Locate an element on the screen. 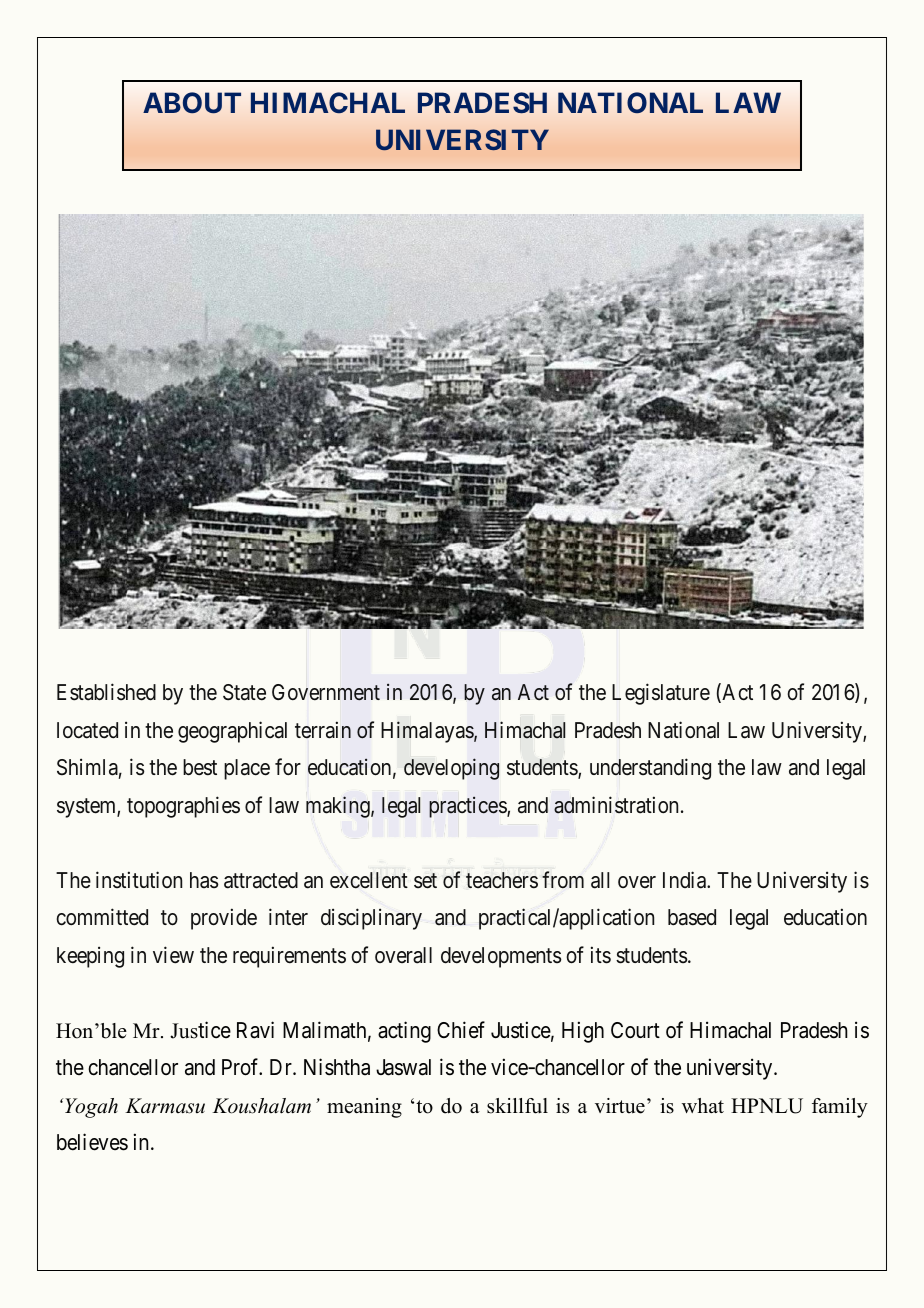  developing is located at coordinates (451, 769).
